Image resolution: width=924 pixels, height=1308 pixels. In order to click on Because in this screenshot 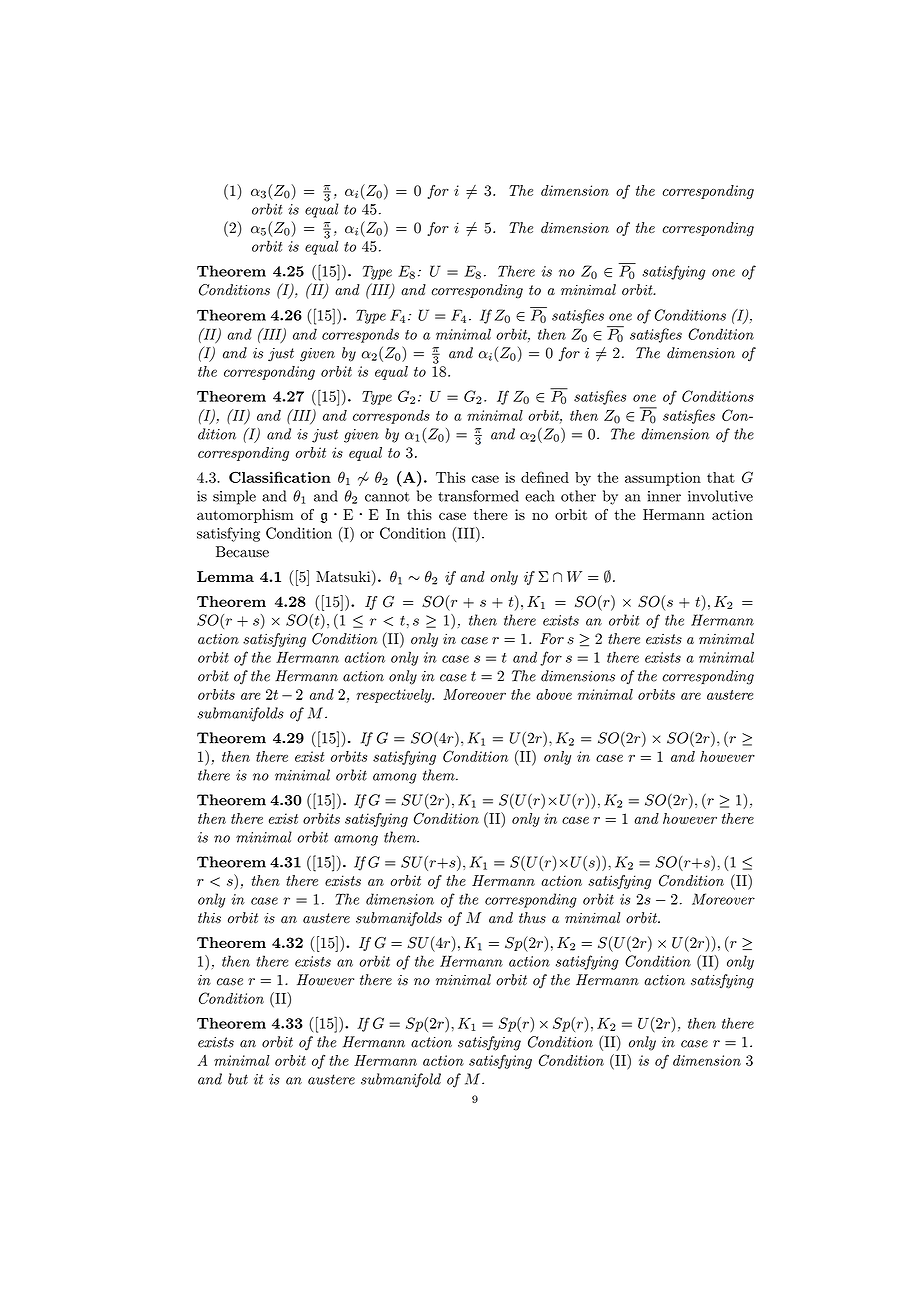, I will do `click(242, 552)`.
